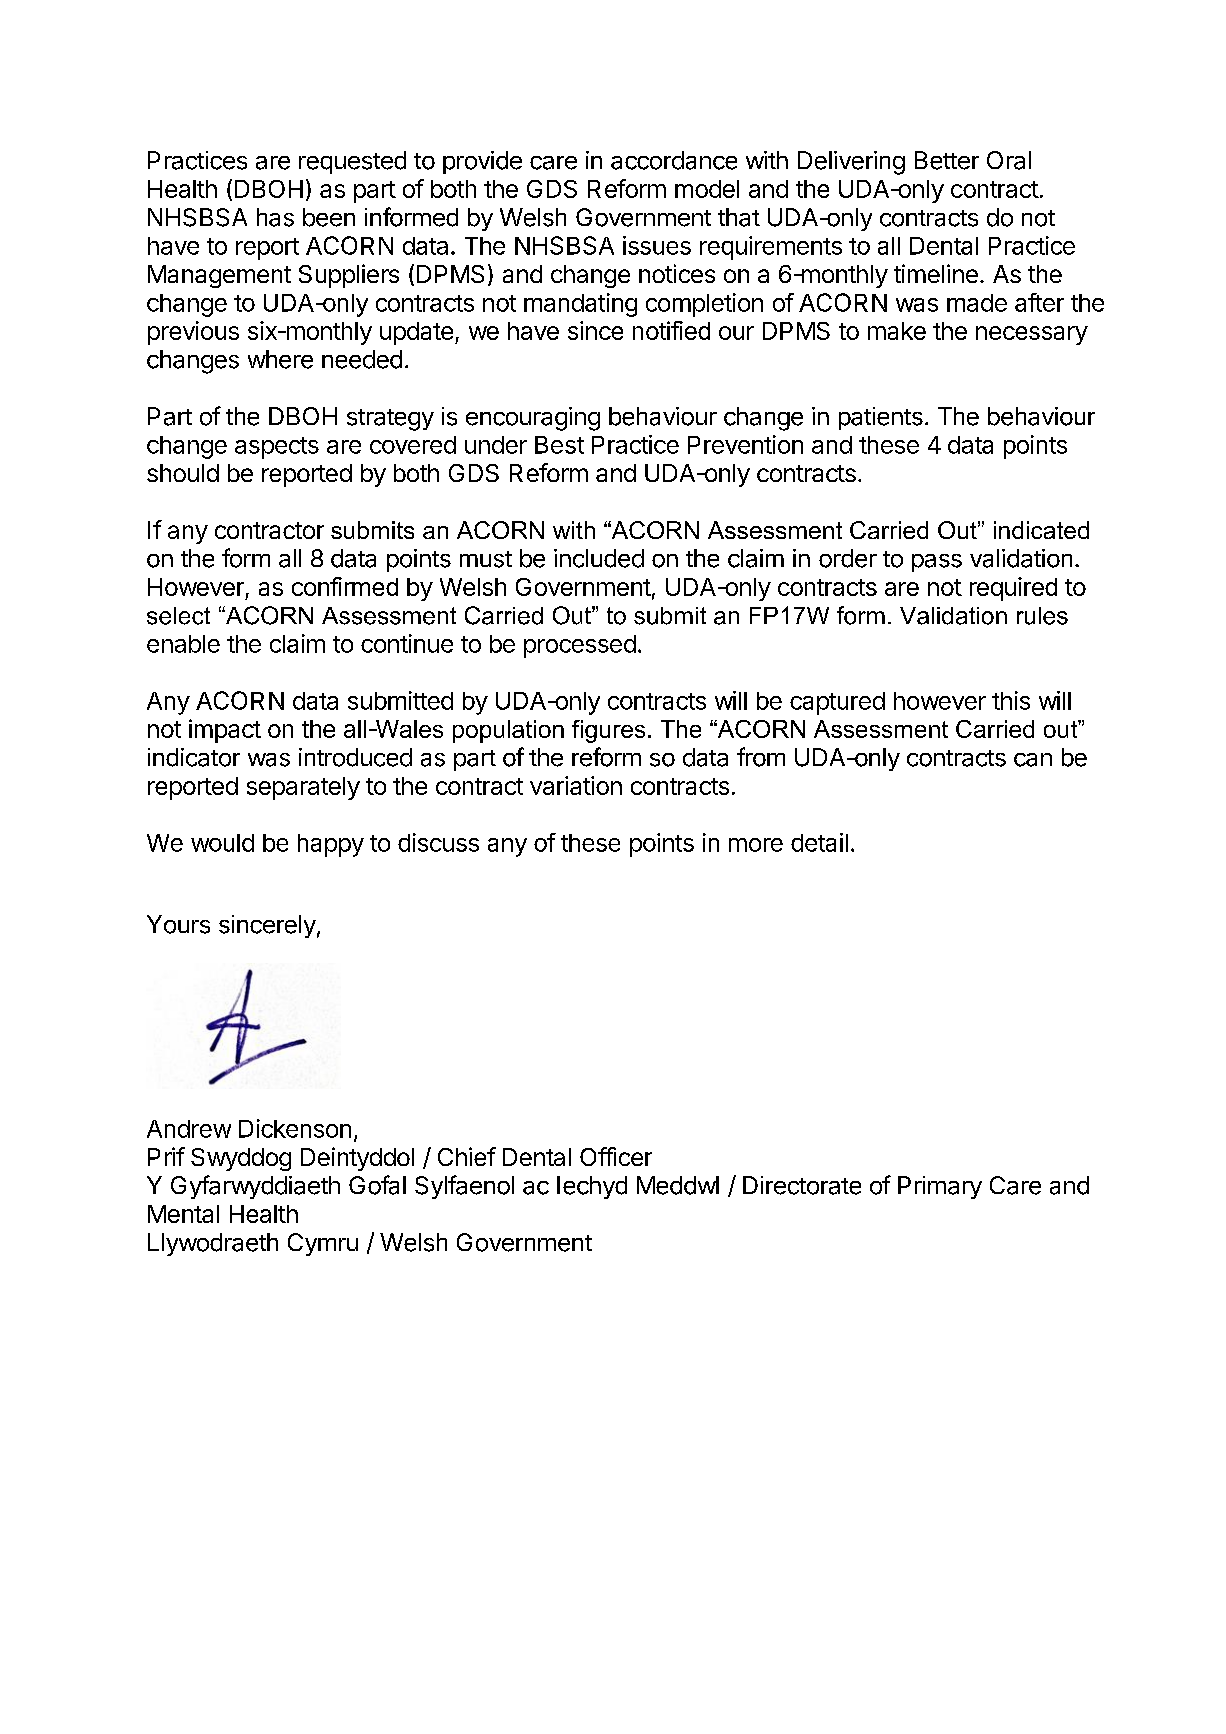 This screenshot has width=1226, height=1734. What do you see at coordinates (323, 1244) in the screenshot?
I see `Cymru` at bounding box center [323, 1244].
